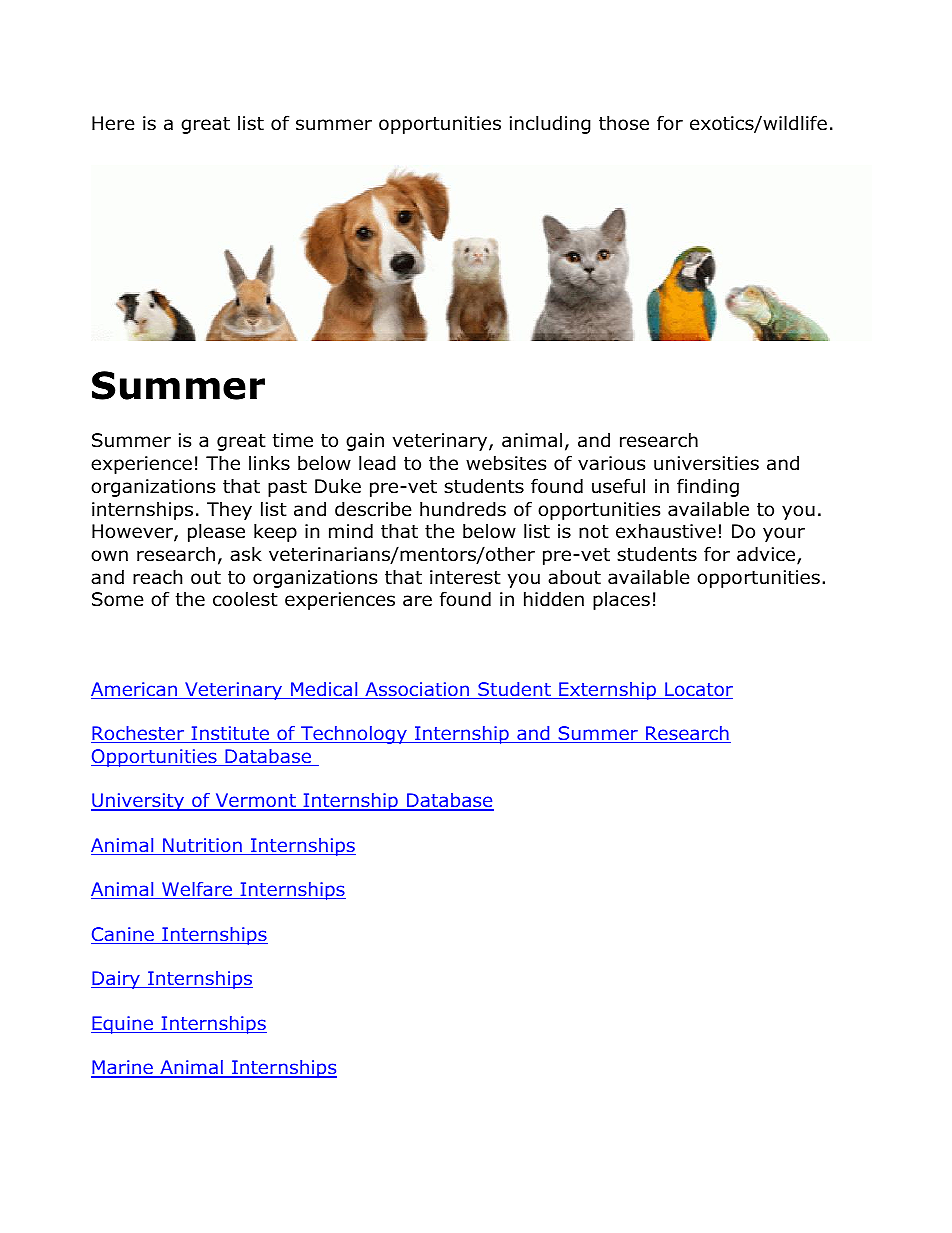  I want to click on Locator, so click(698, 690).
